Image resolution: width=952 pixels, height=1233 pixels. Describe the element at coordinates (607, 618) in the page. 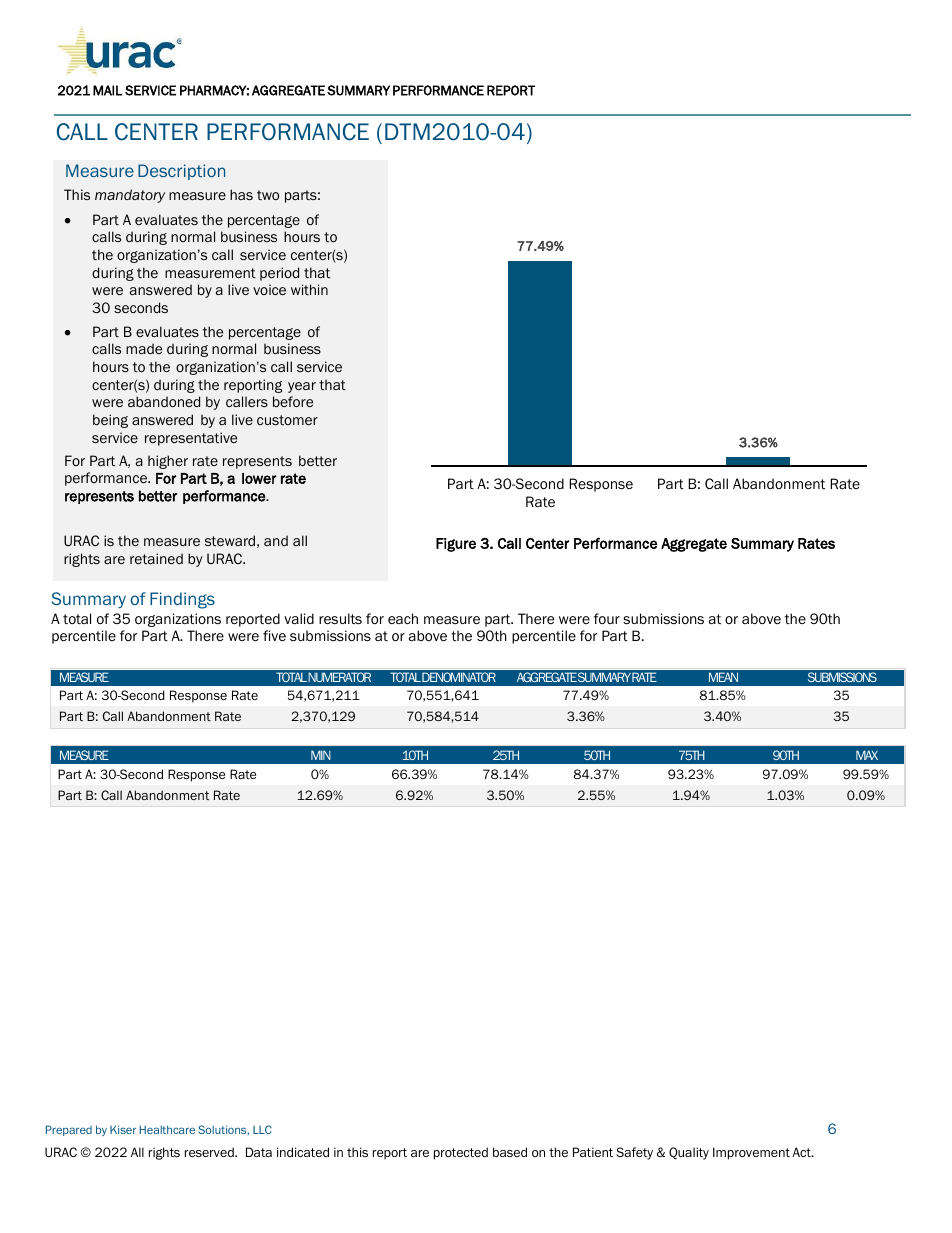

I see `four` at that location.
